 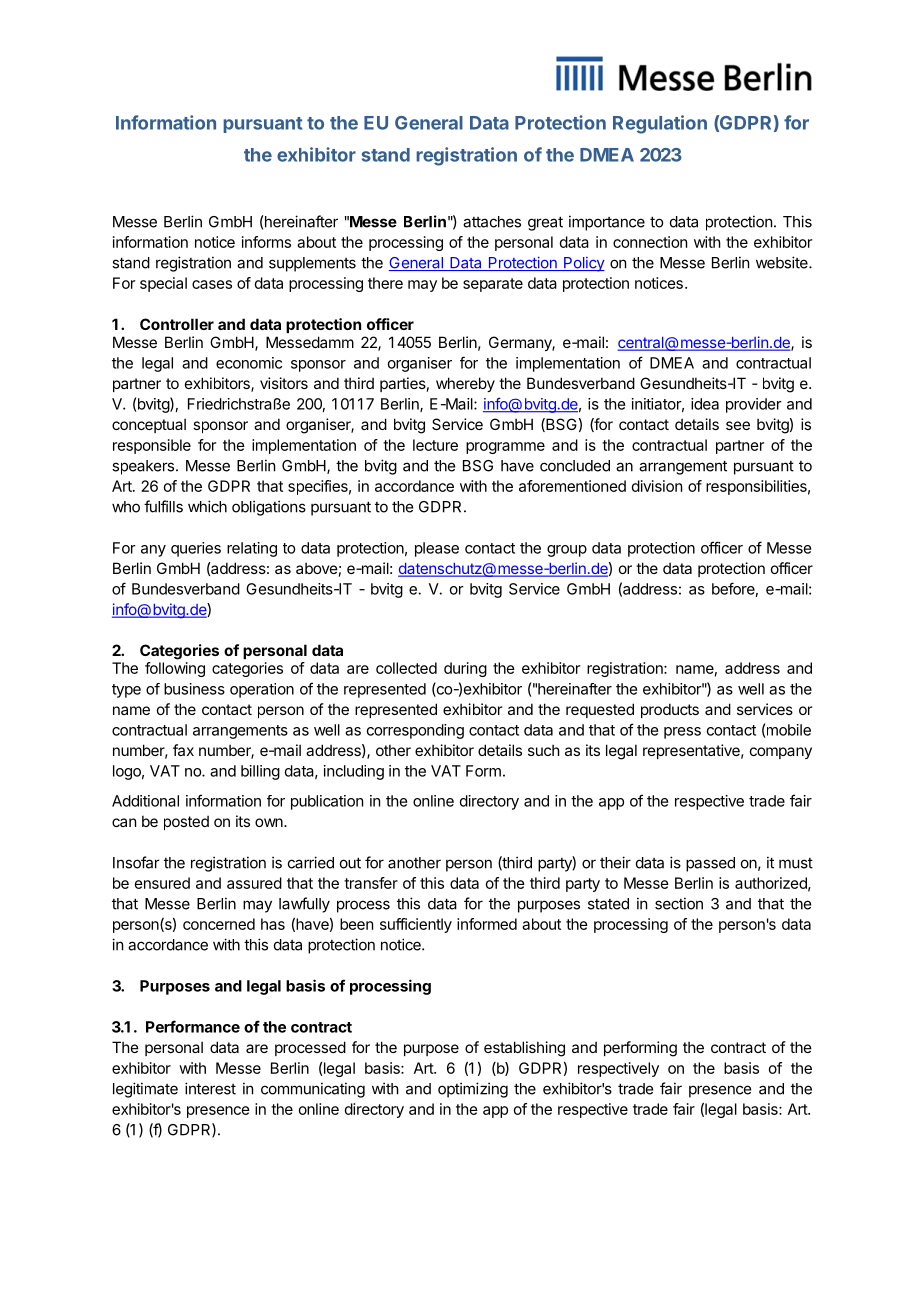 What do you see at coordinates (437, 549) in the image?
I see `please` at bounding box center [437, 549].
